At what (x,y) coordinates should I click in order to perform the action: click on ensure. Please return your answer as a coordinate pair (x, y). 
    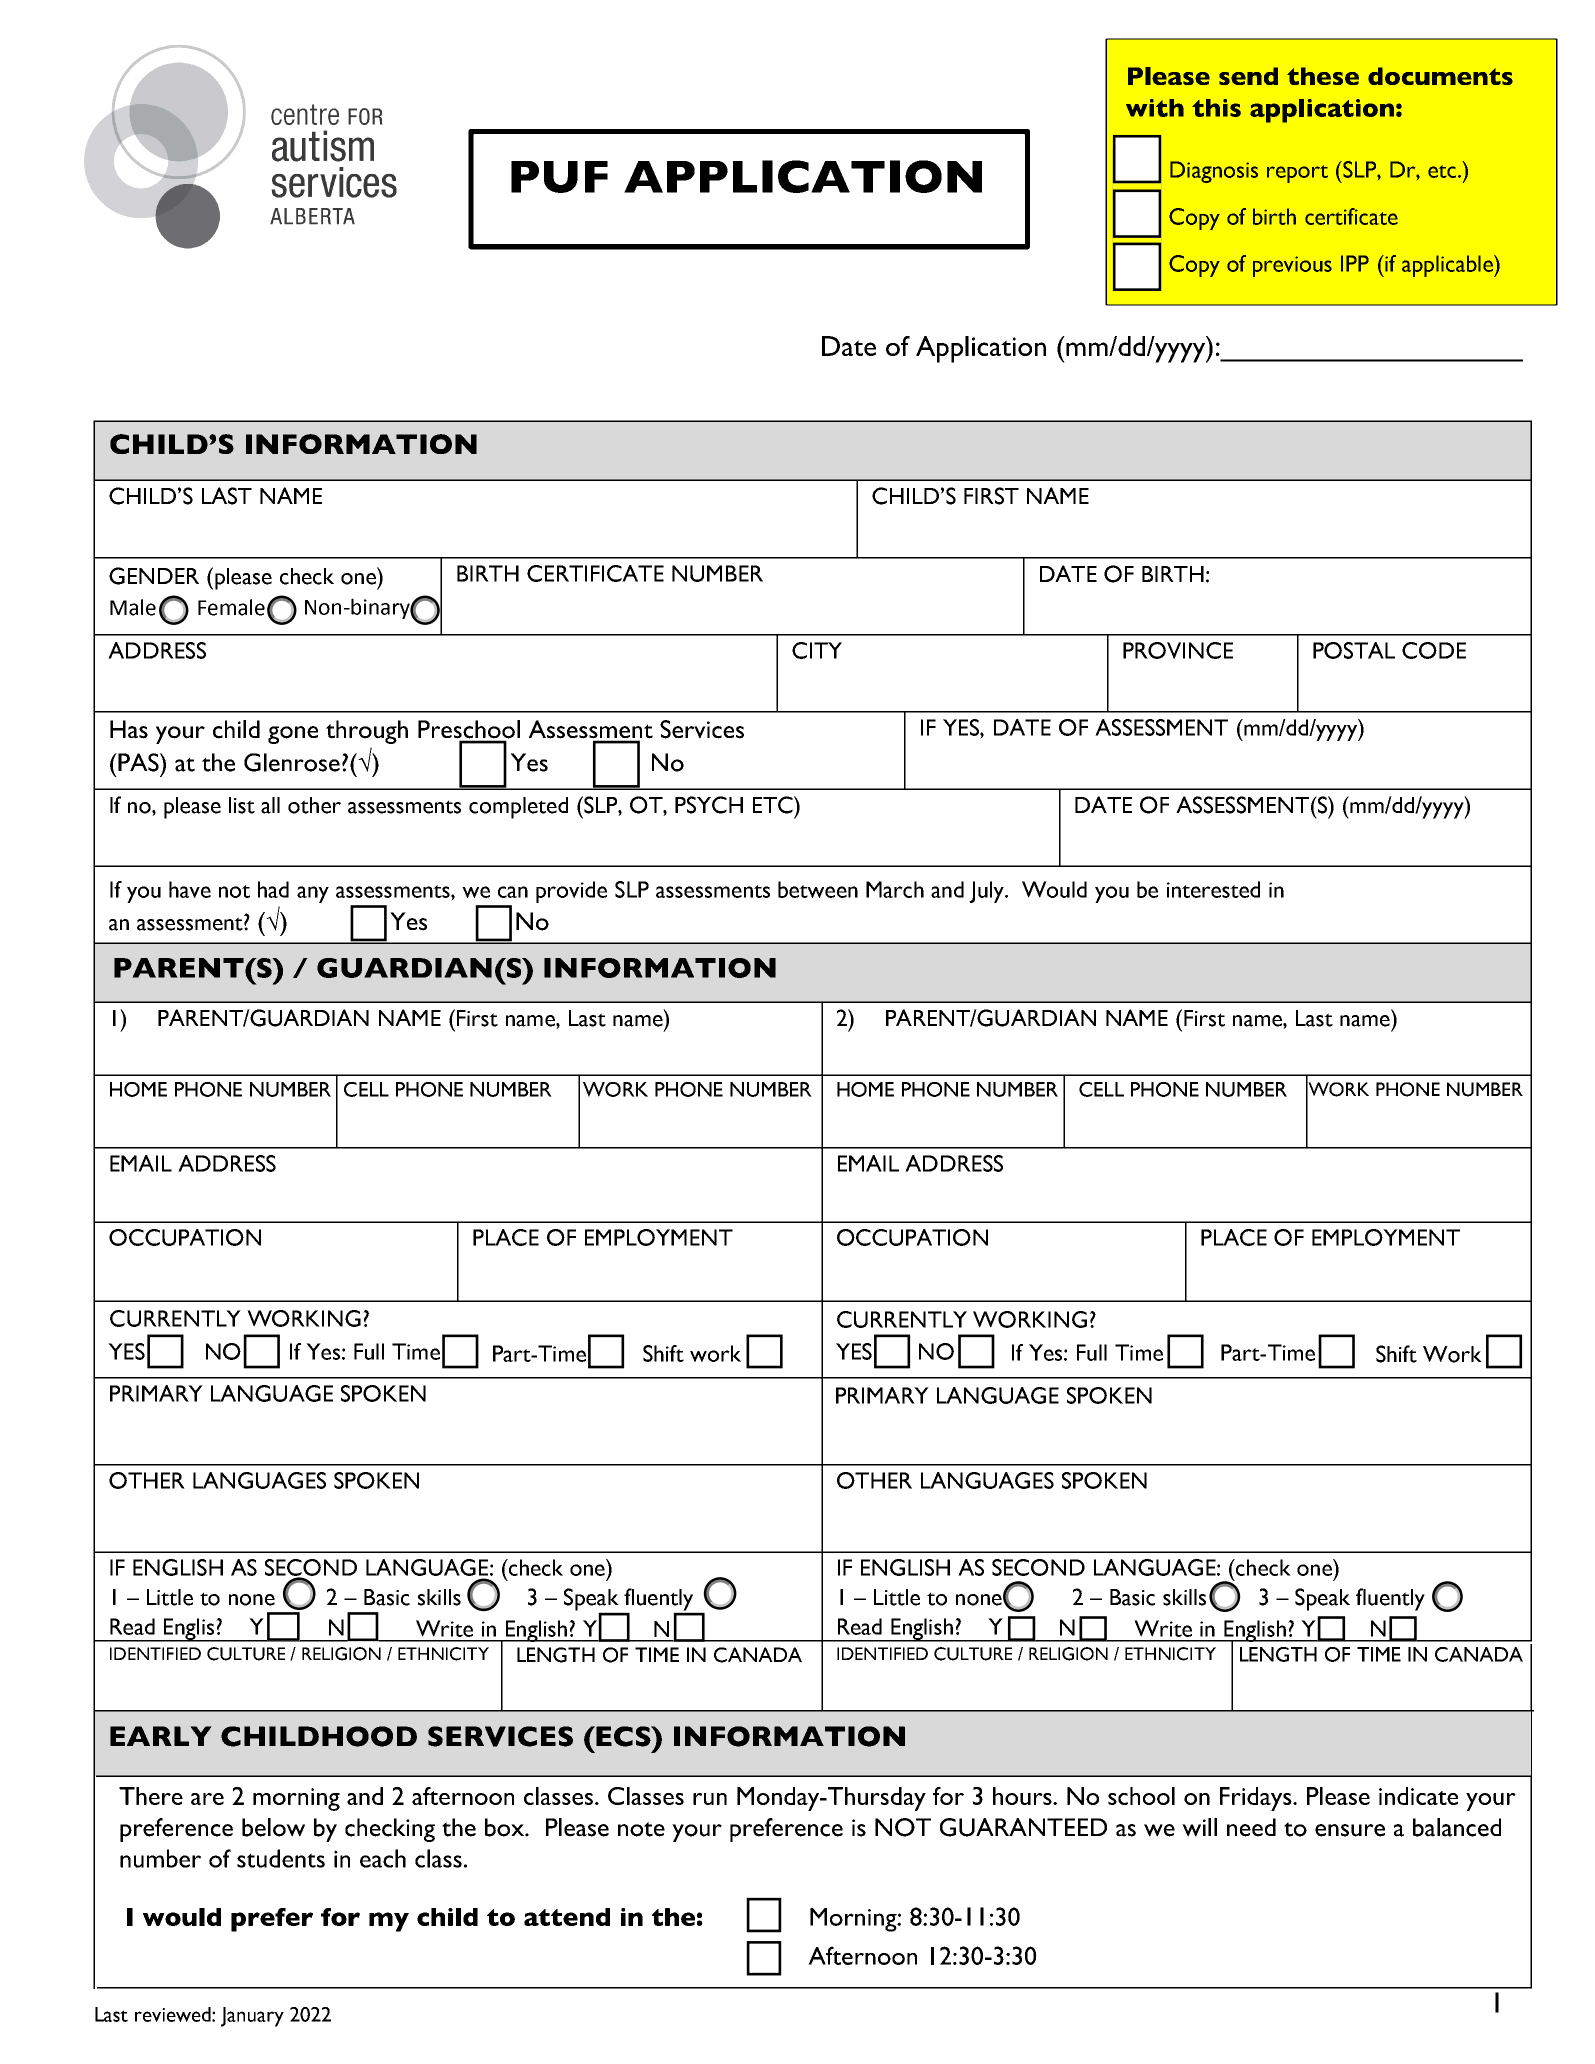
    Looking at the image, I should click on (1350, 1830).
